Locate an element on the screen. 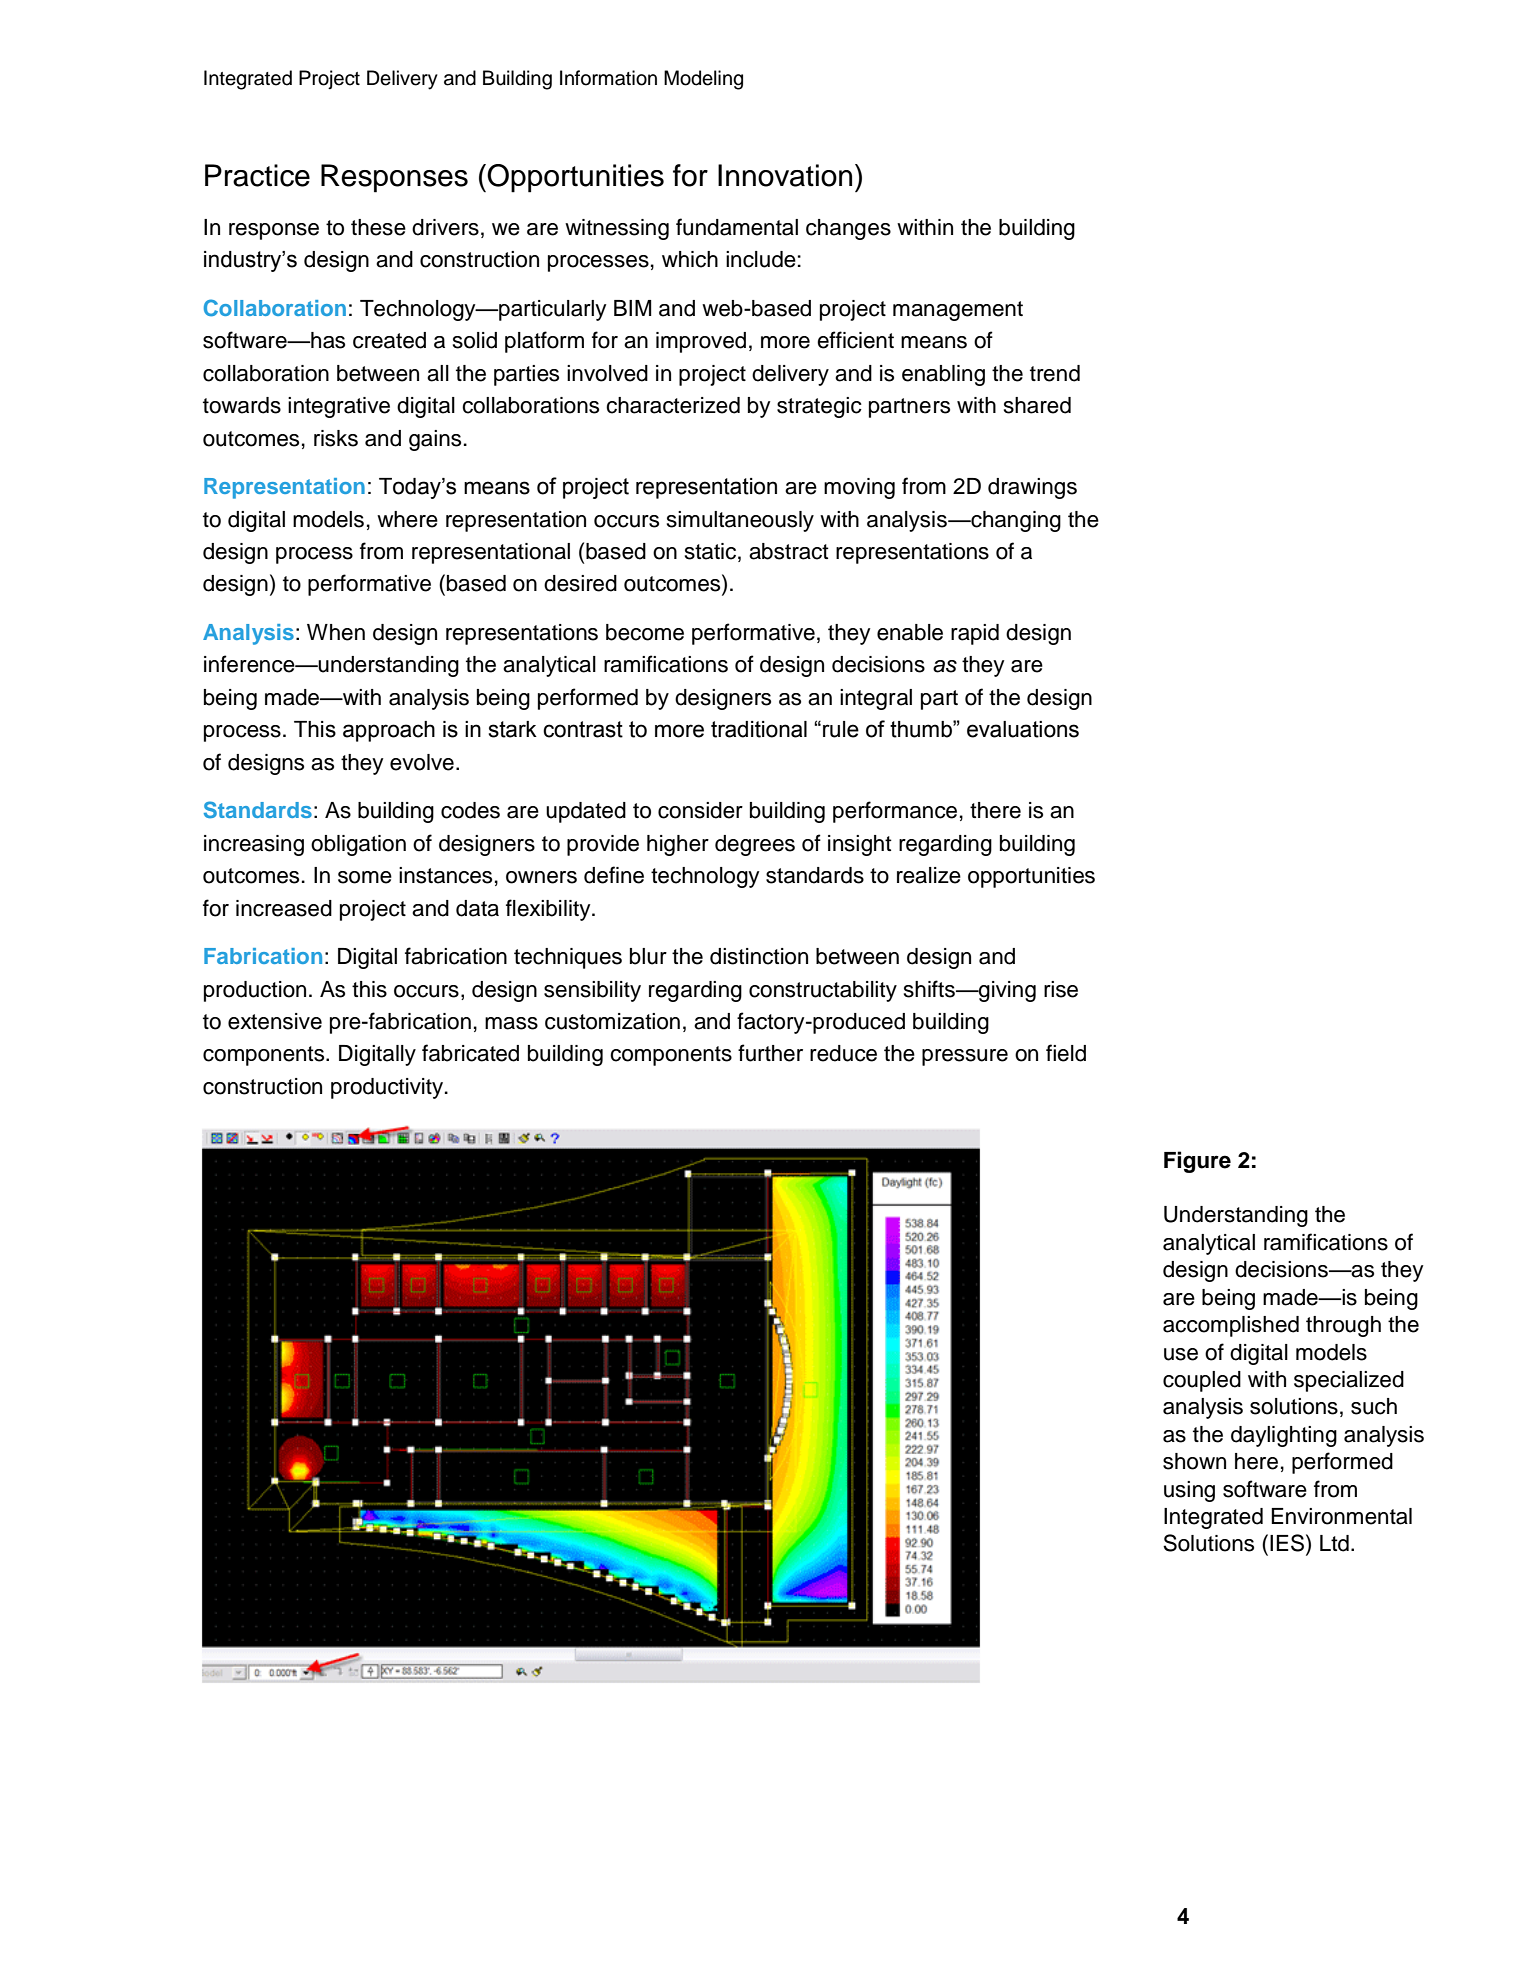 This screenshot has height=1974, width=1525. insight is located at coordinates (860, 845).
